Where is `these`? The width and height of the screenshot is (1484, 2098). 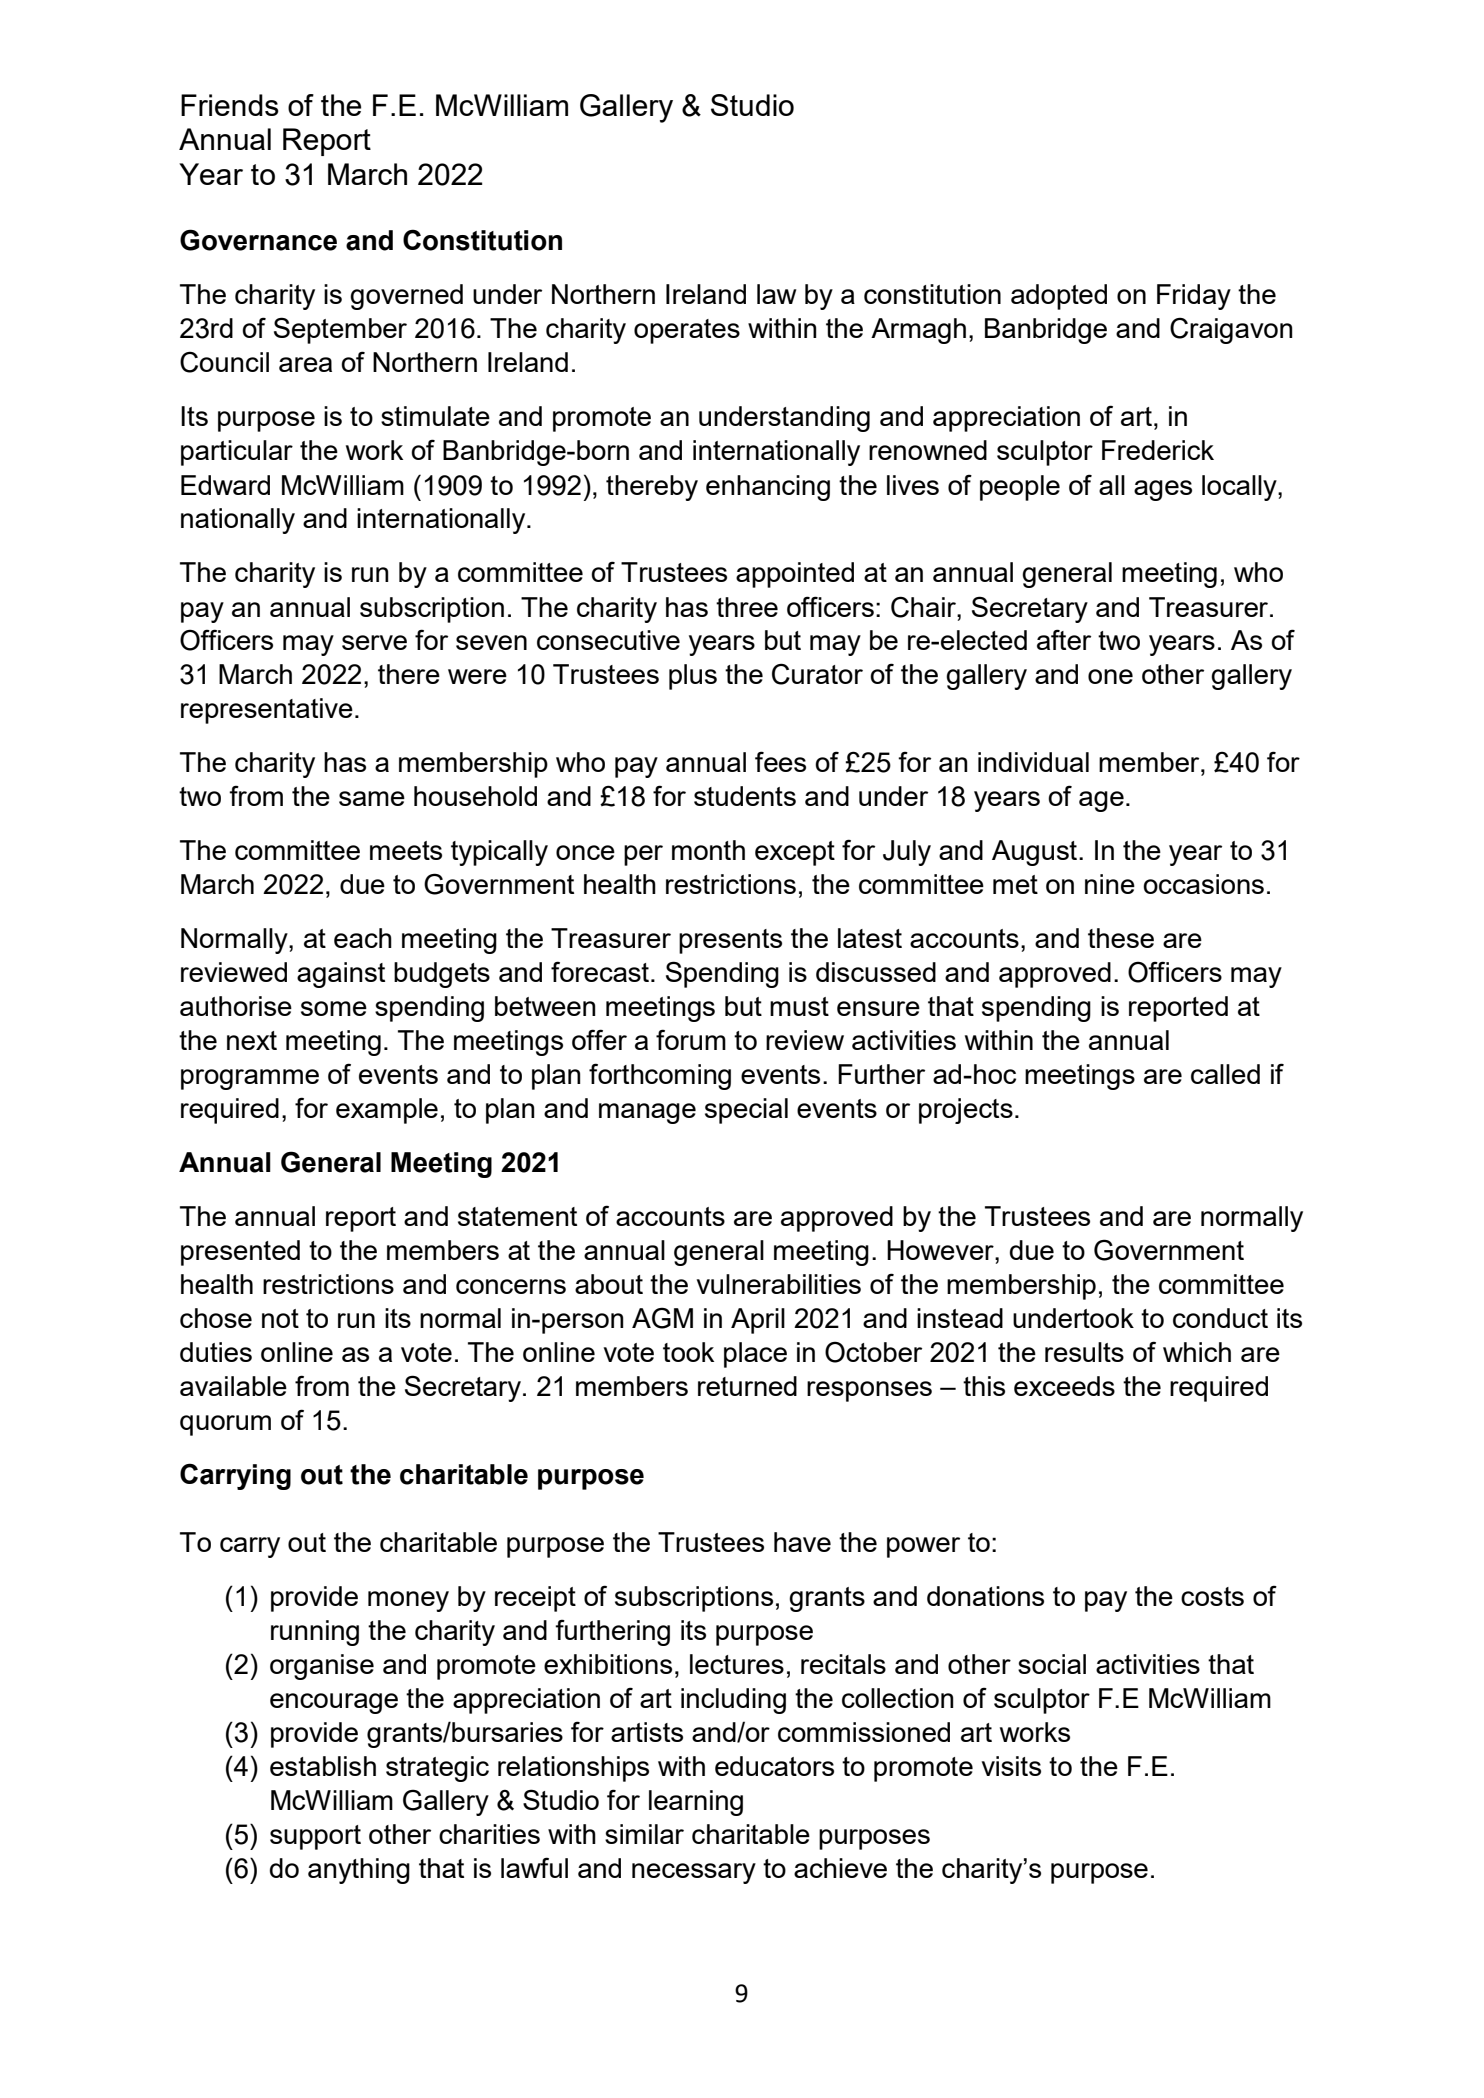 these is located at coordinates (1121, 938).
